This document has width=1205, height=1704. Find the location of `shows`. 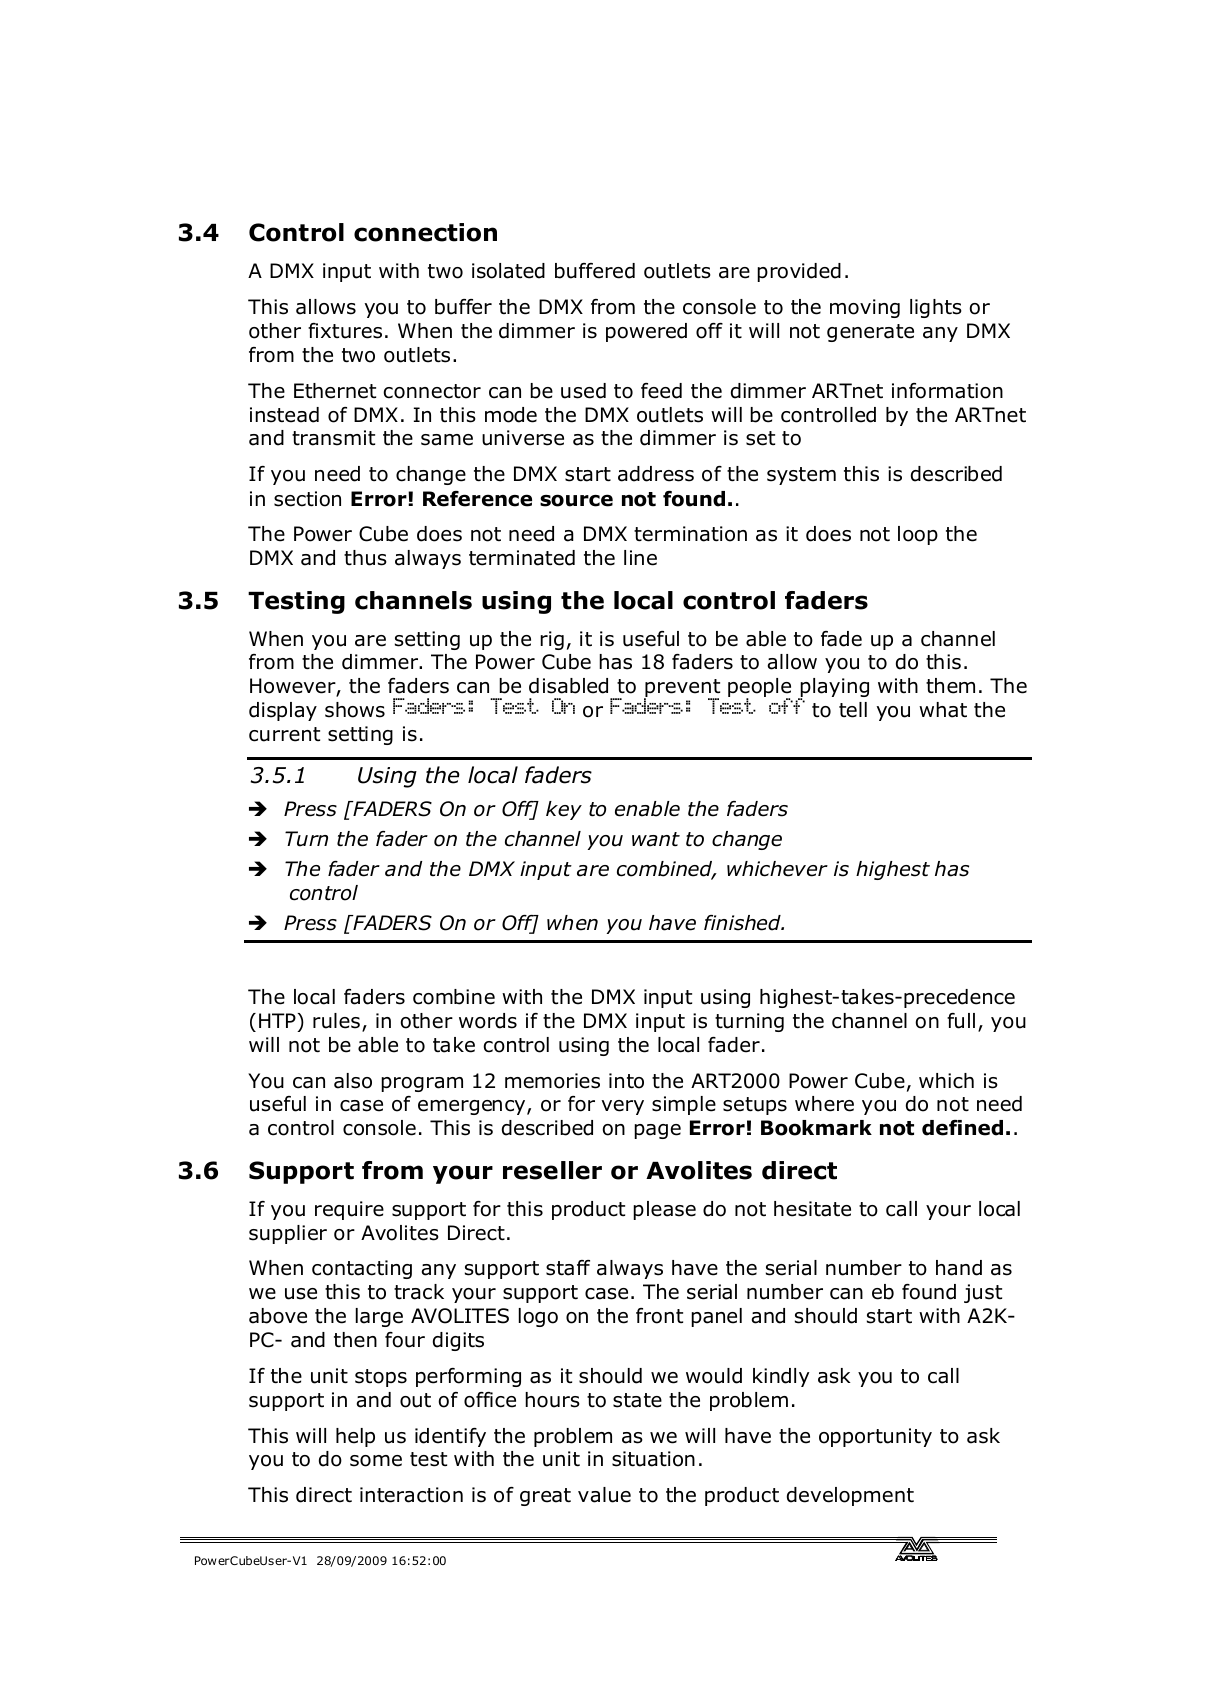

shows is located at coordinates (355, 710).
